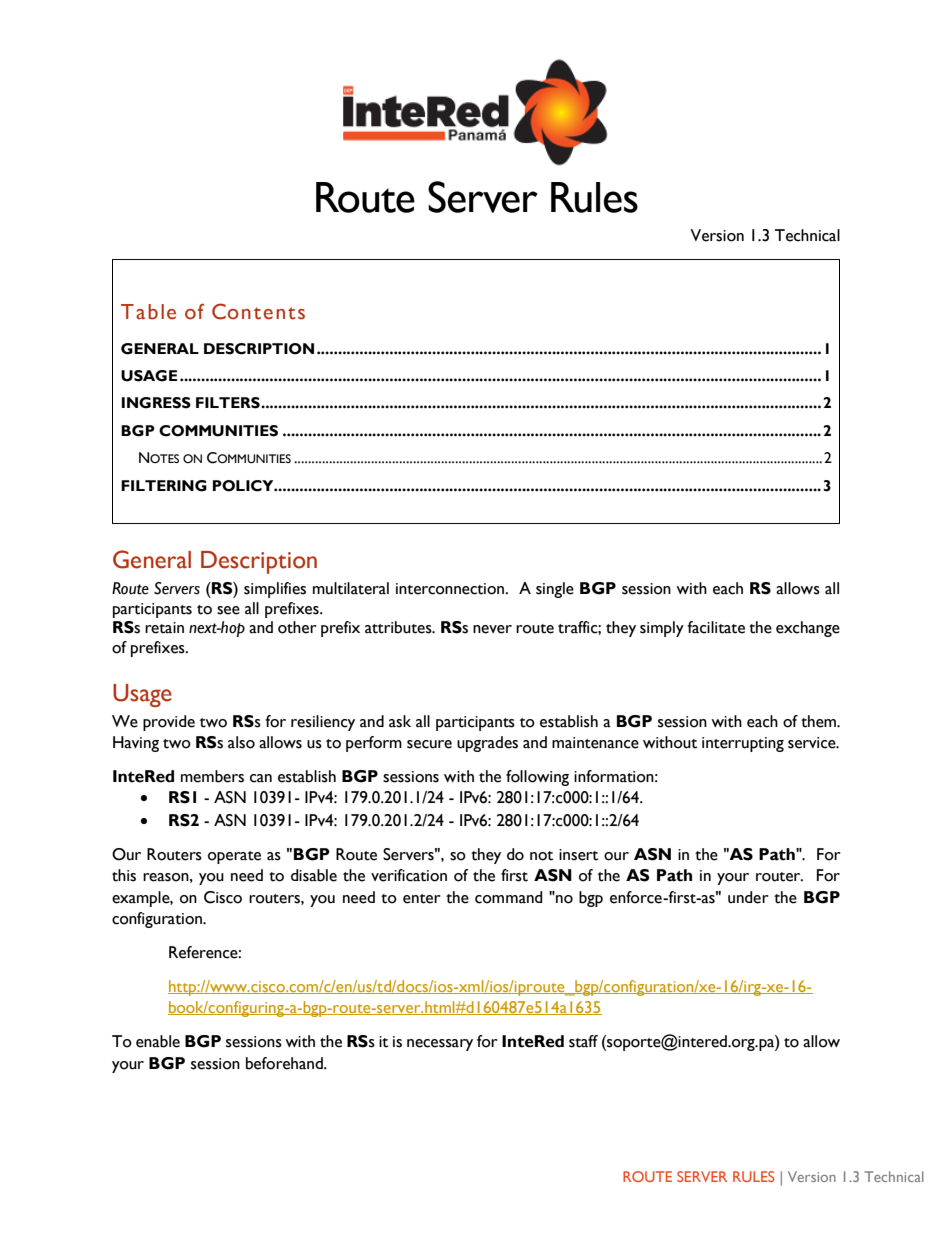  What do you see at coordinates (148, 312) in the screenshot?
I see `Table` at bounding box center [148, 312].
